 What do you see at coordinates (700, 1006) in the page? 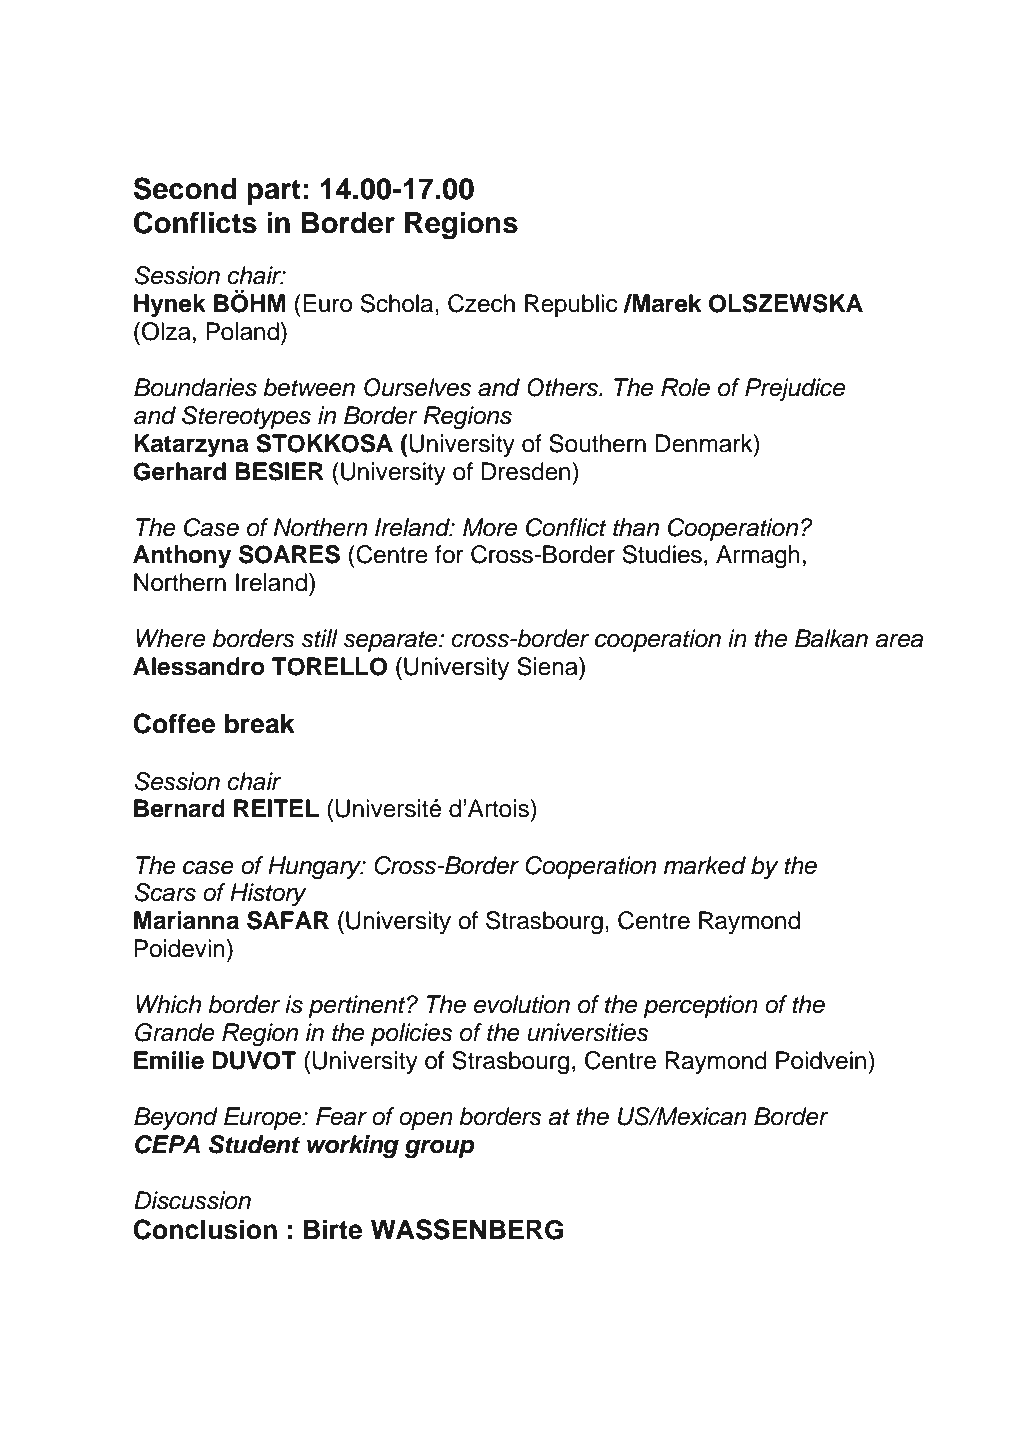
I see `perception` at bounding box center [700, 1006].
